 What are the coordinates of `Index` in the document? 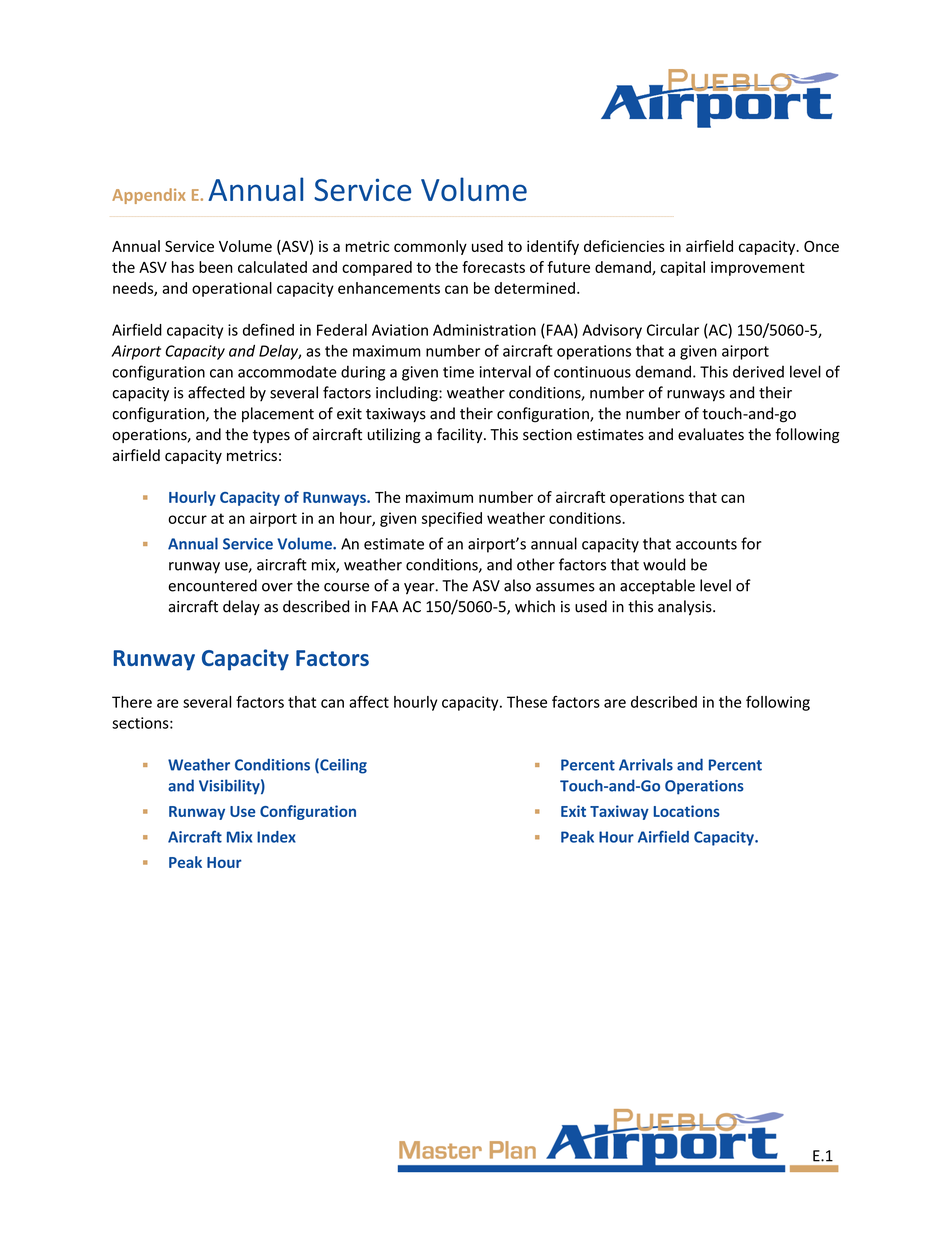 It's located at (276, 837).
